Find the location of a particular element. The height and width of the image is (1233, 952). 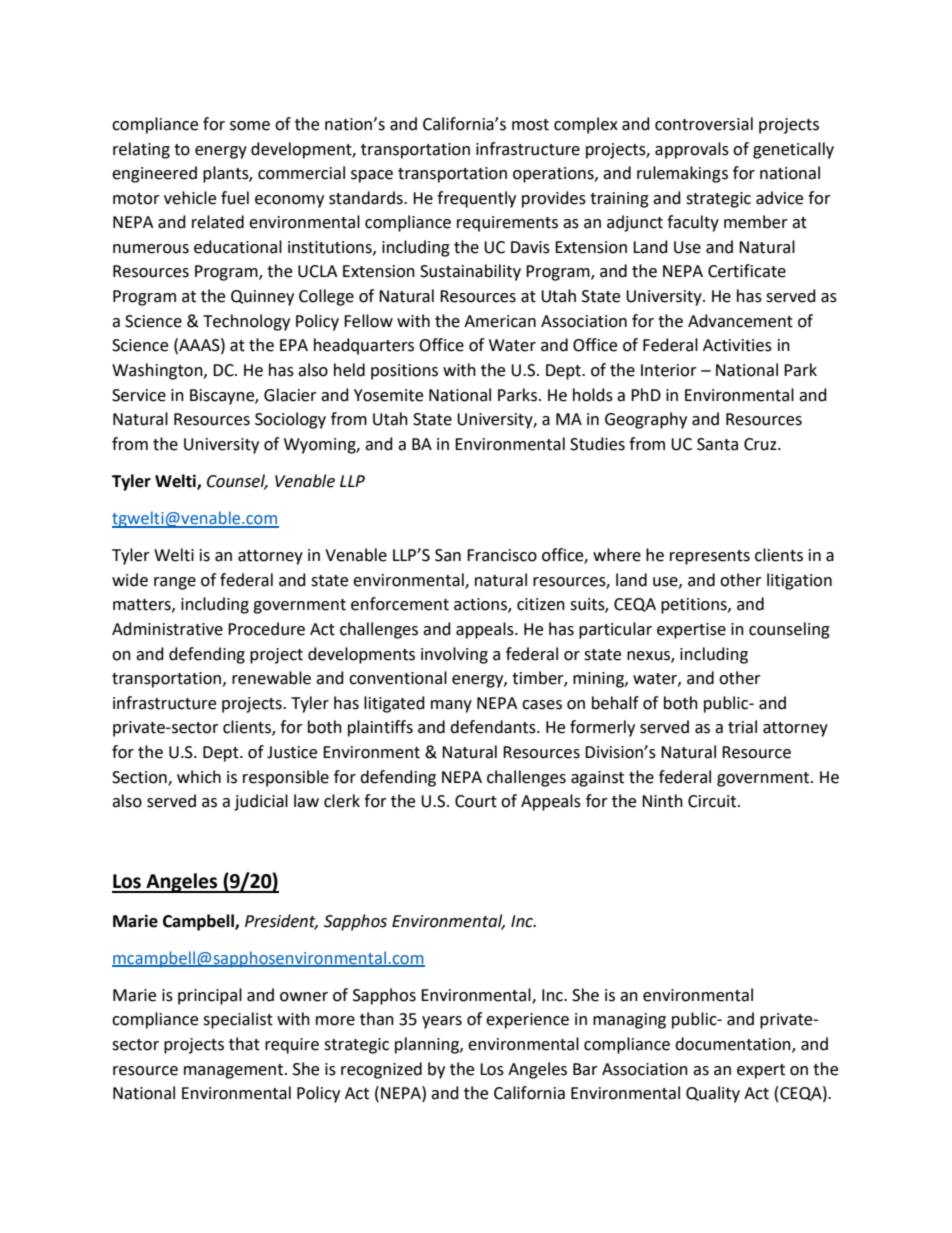

Court is located at coordinates (476, 801).
